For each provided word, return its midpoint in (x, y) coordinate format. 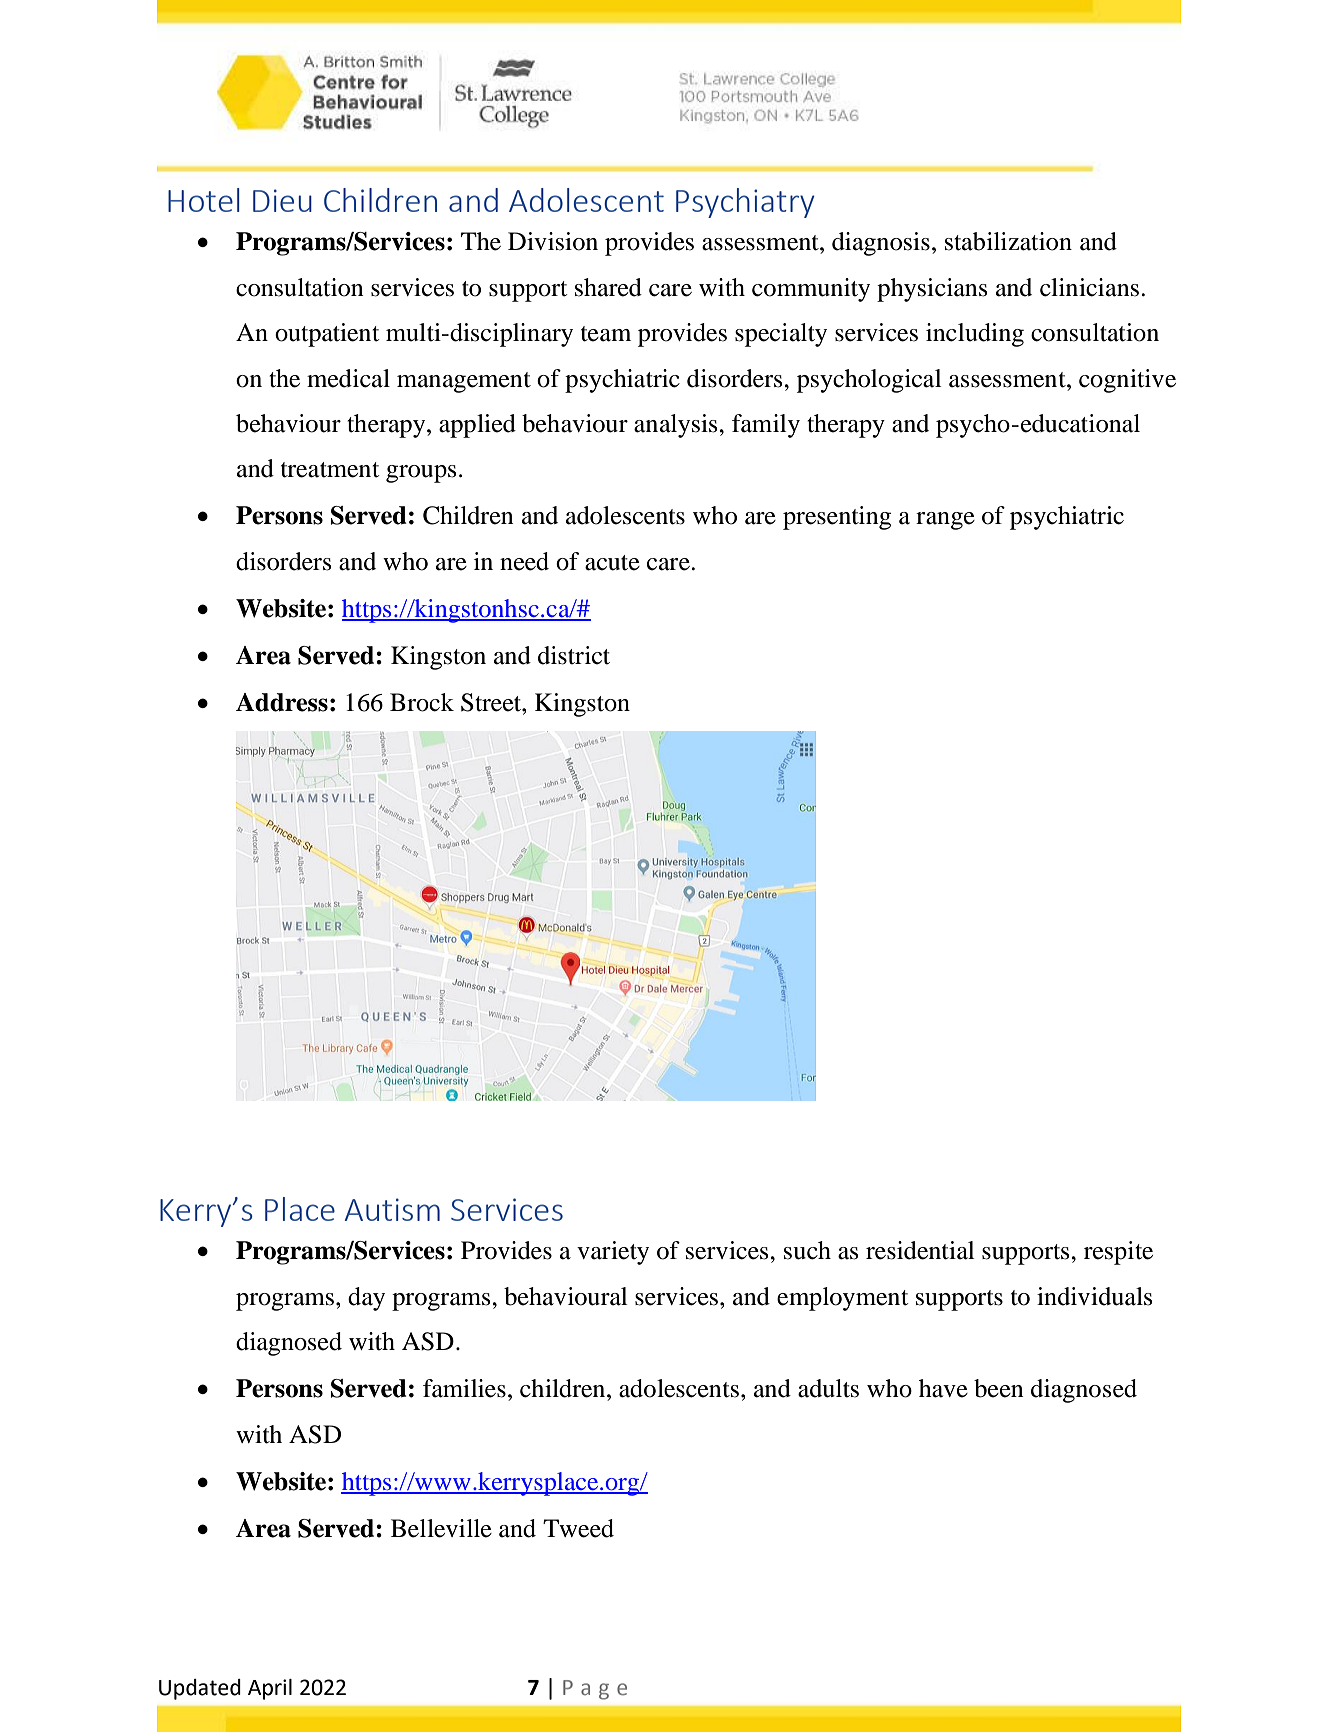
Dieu (282, 200)
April (270, 1689)
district (574, 655)
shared (608, 287)
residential (920, 1250)
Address (282, 702)
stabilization (1008, 241)
